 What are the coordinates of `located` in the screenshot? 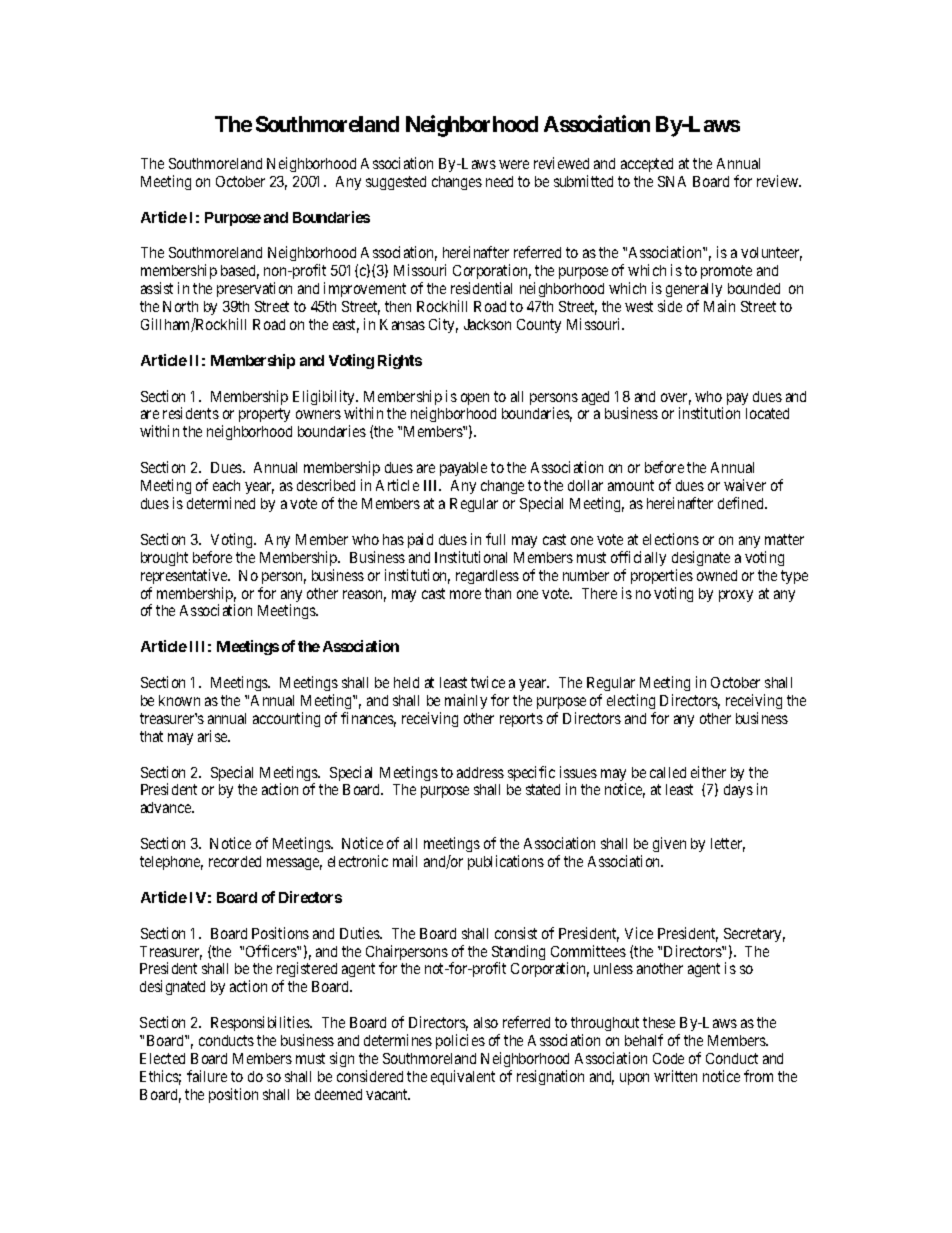 It's located at (767, 413).
